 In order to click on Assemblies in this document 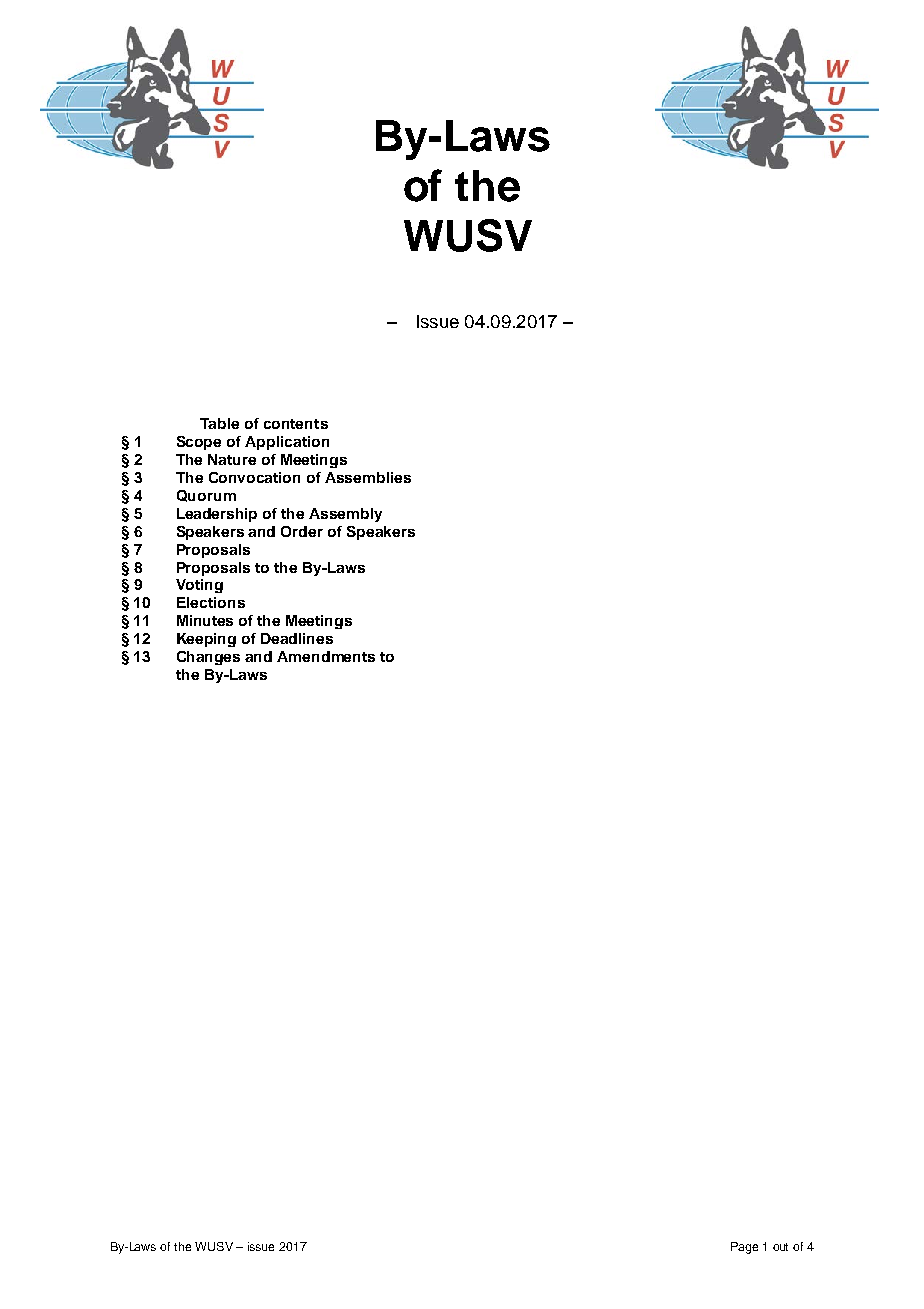, I will do `click(368, 477)`.
